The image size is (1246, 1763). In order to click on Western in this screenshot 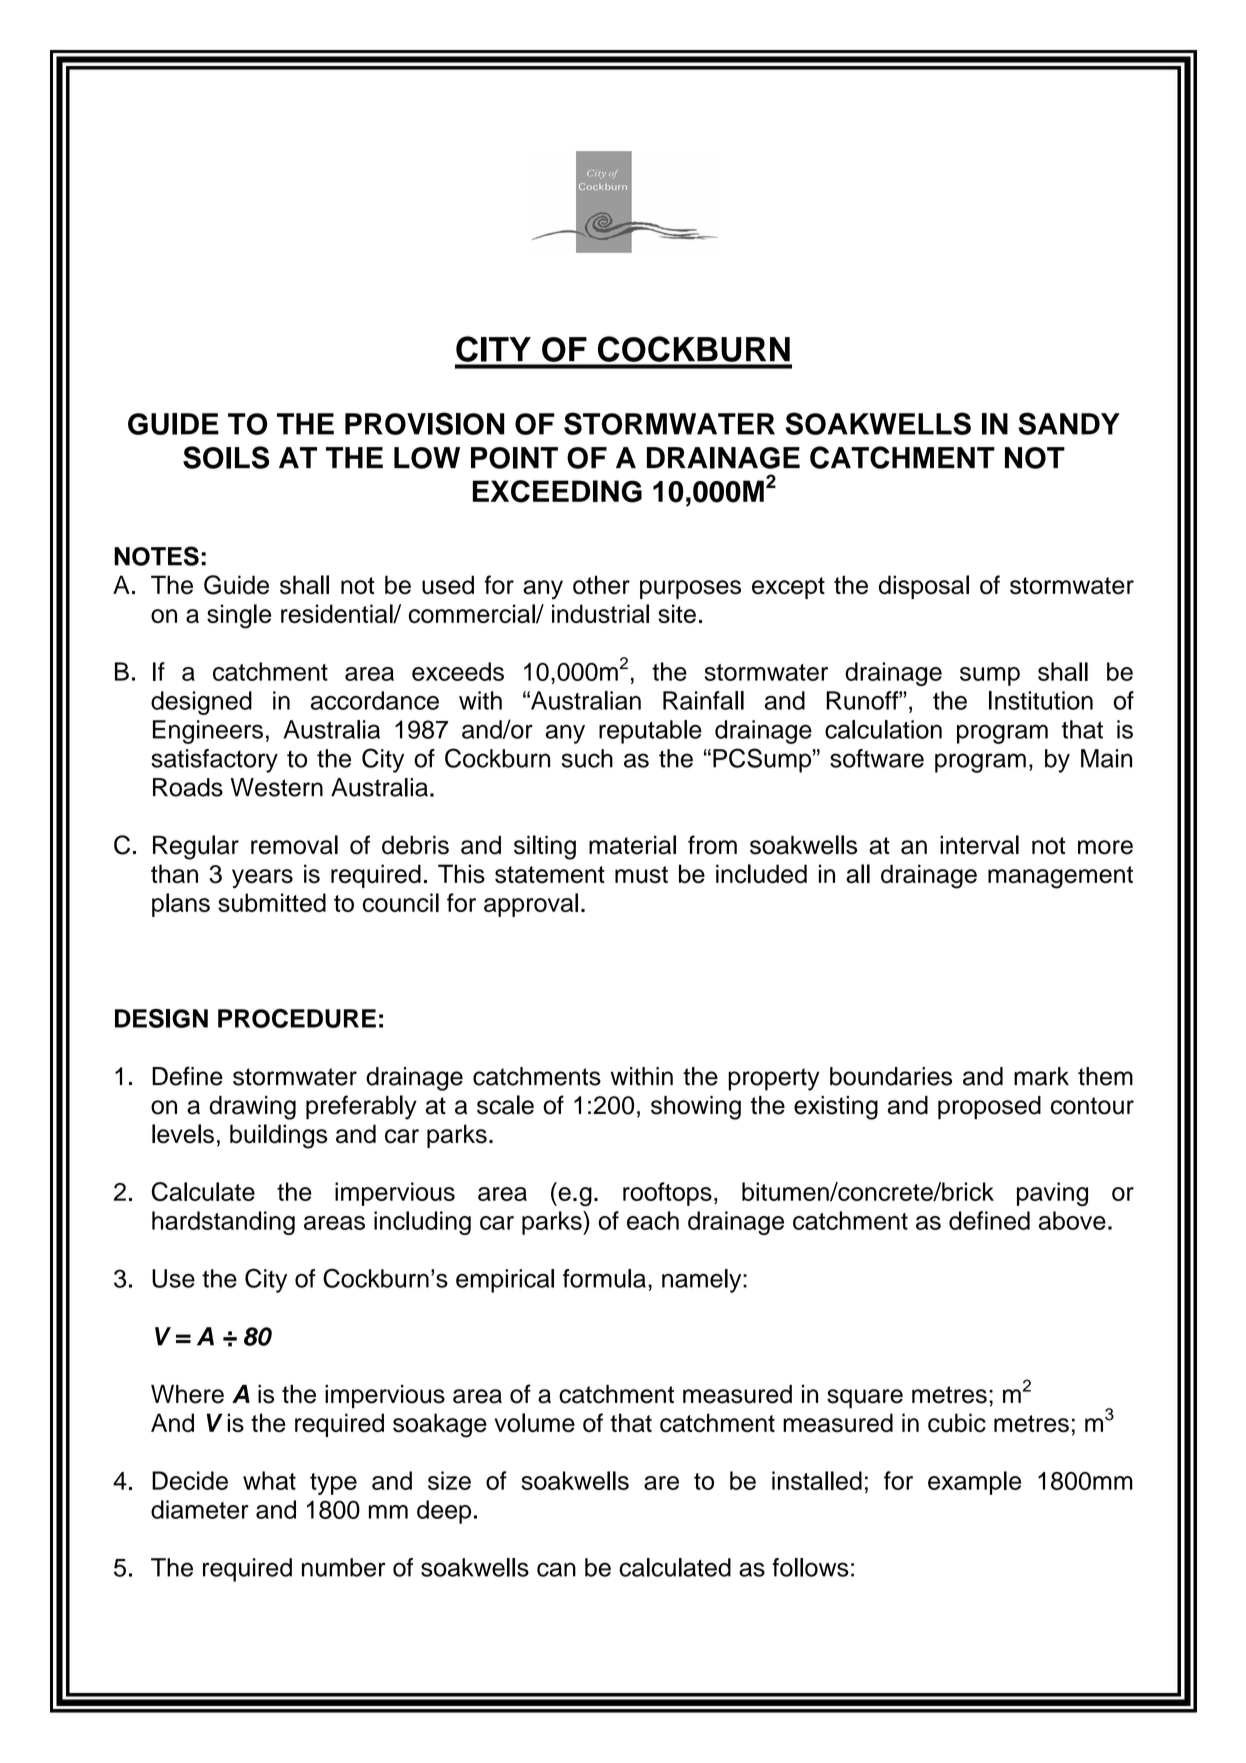, I will do `click(277, 787)`.
